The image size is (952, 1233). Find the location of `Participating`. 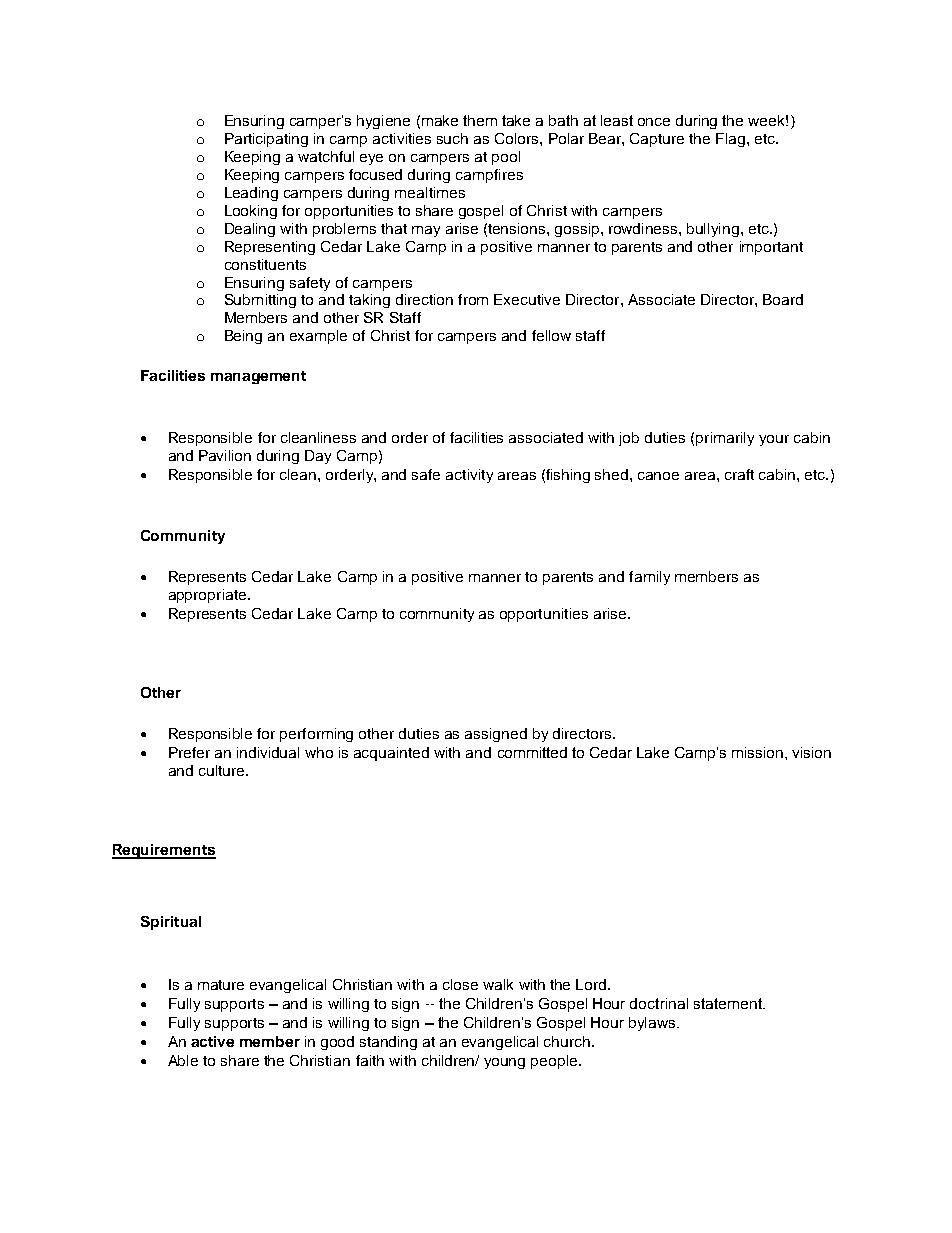

Participating is located at coordinates (266, 140).
